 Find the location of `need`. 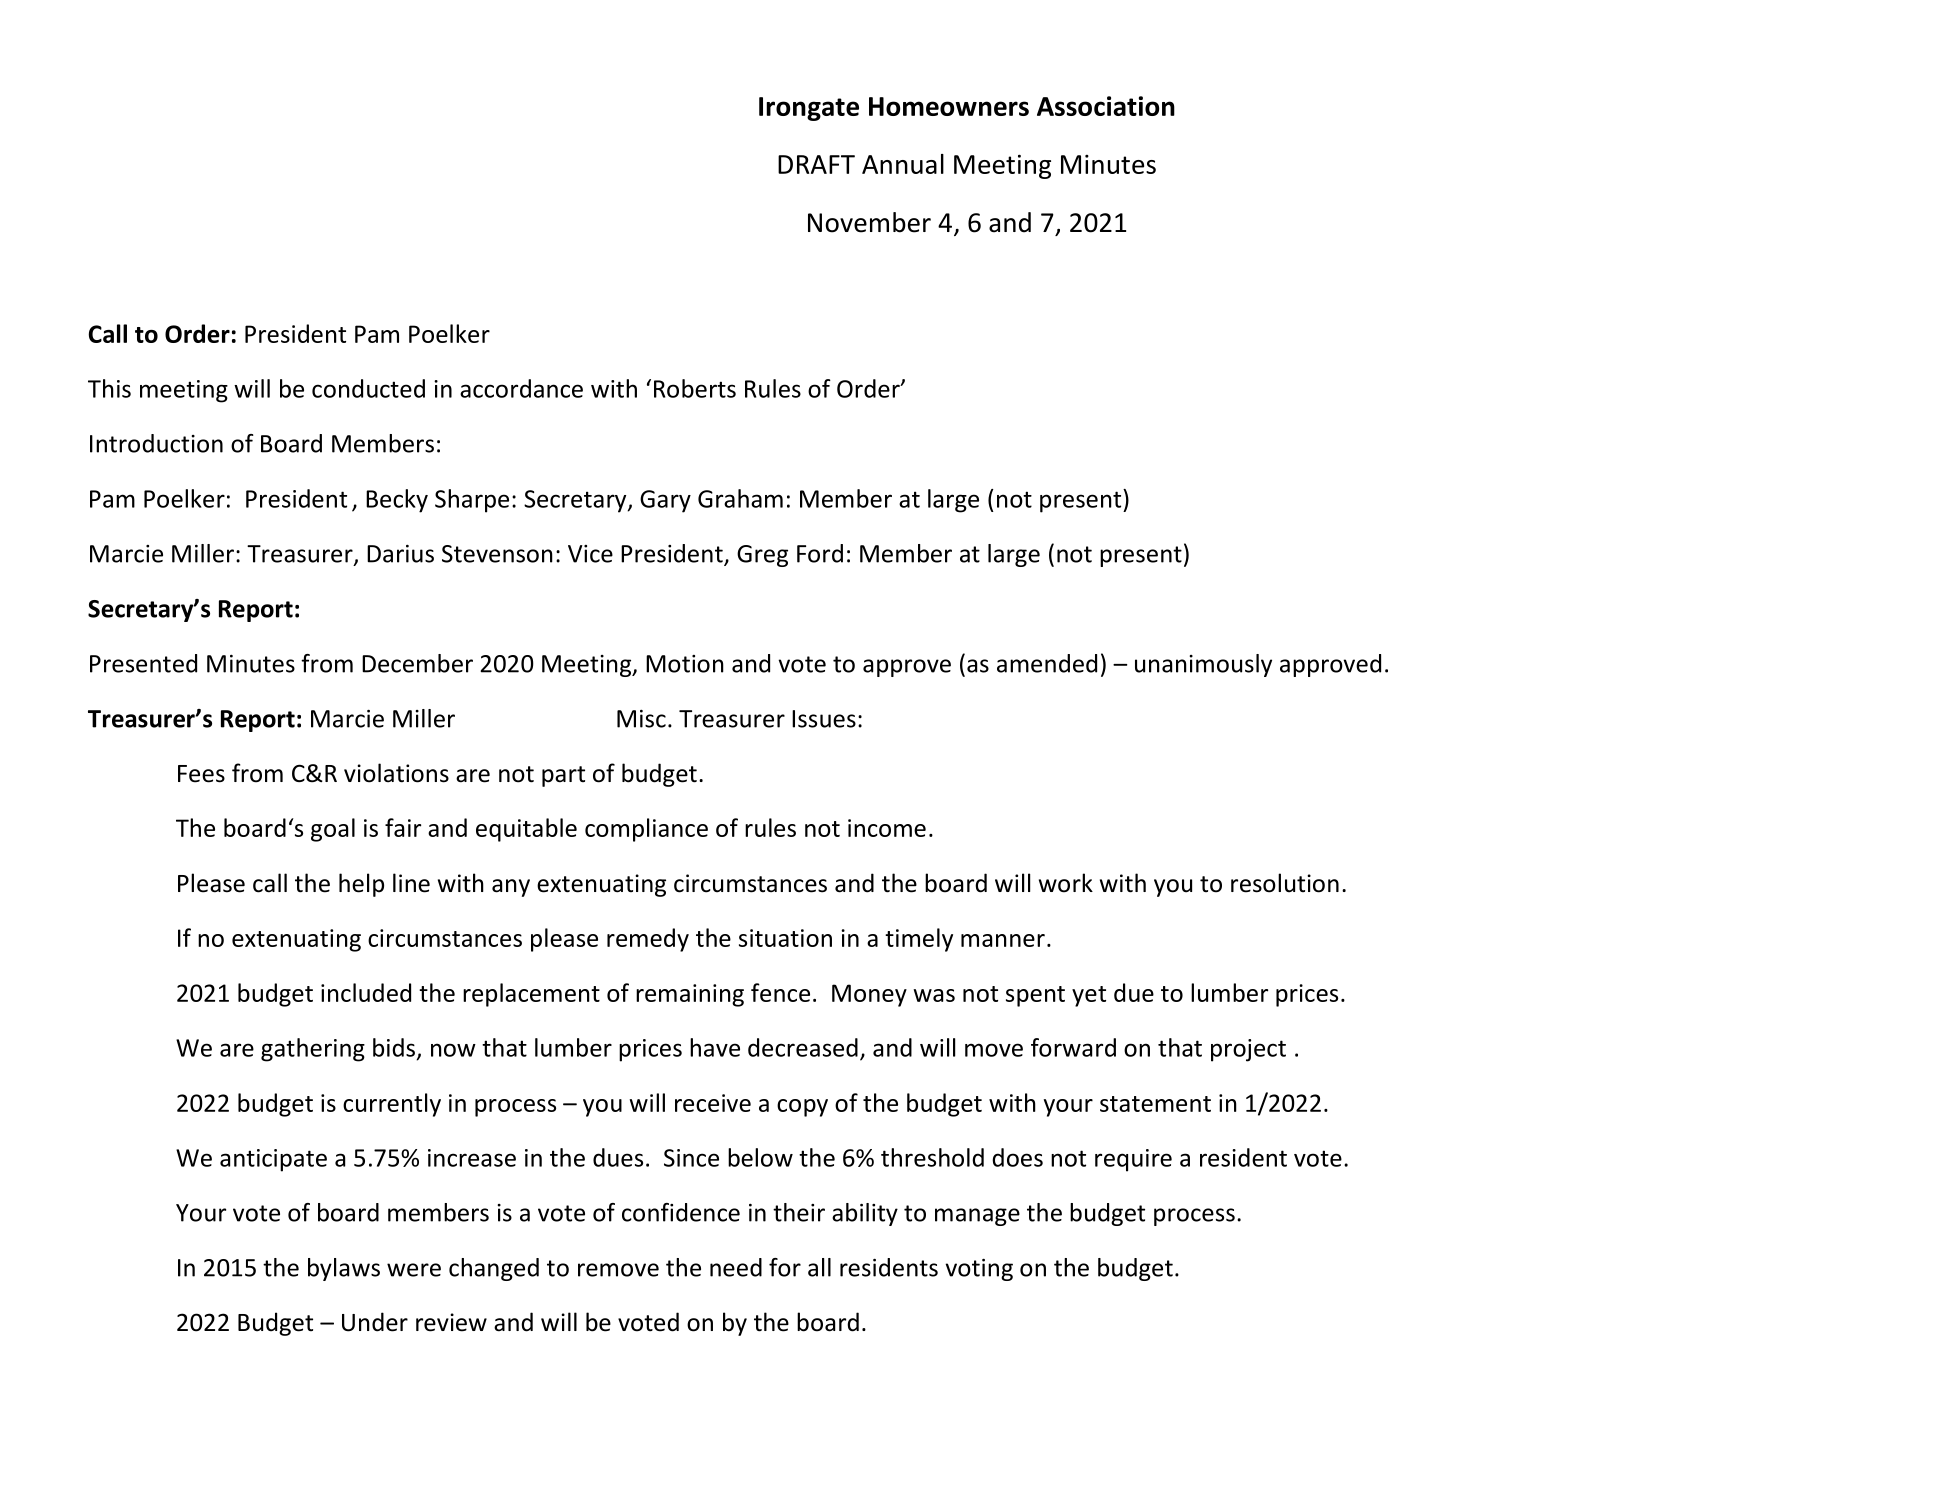

need is located at coordinates (736, 1267).
